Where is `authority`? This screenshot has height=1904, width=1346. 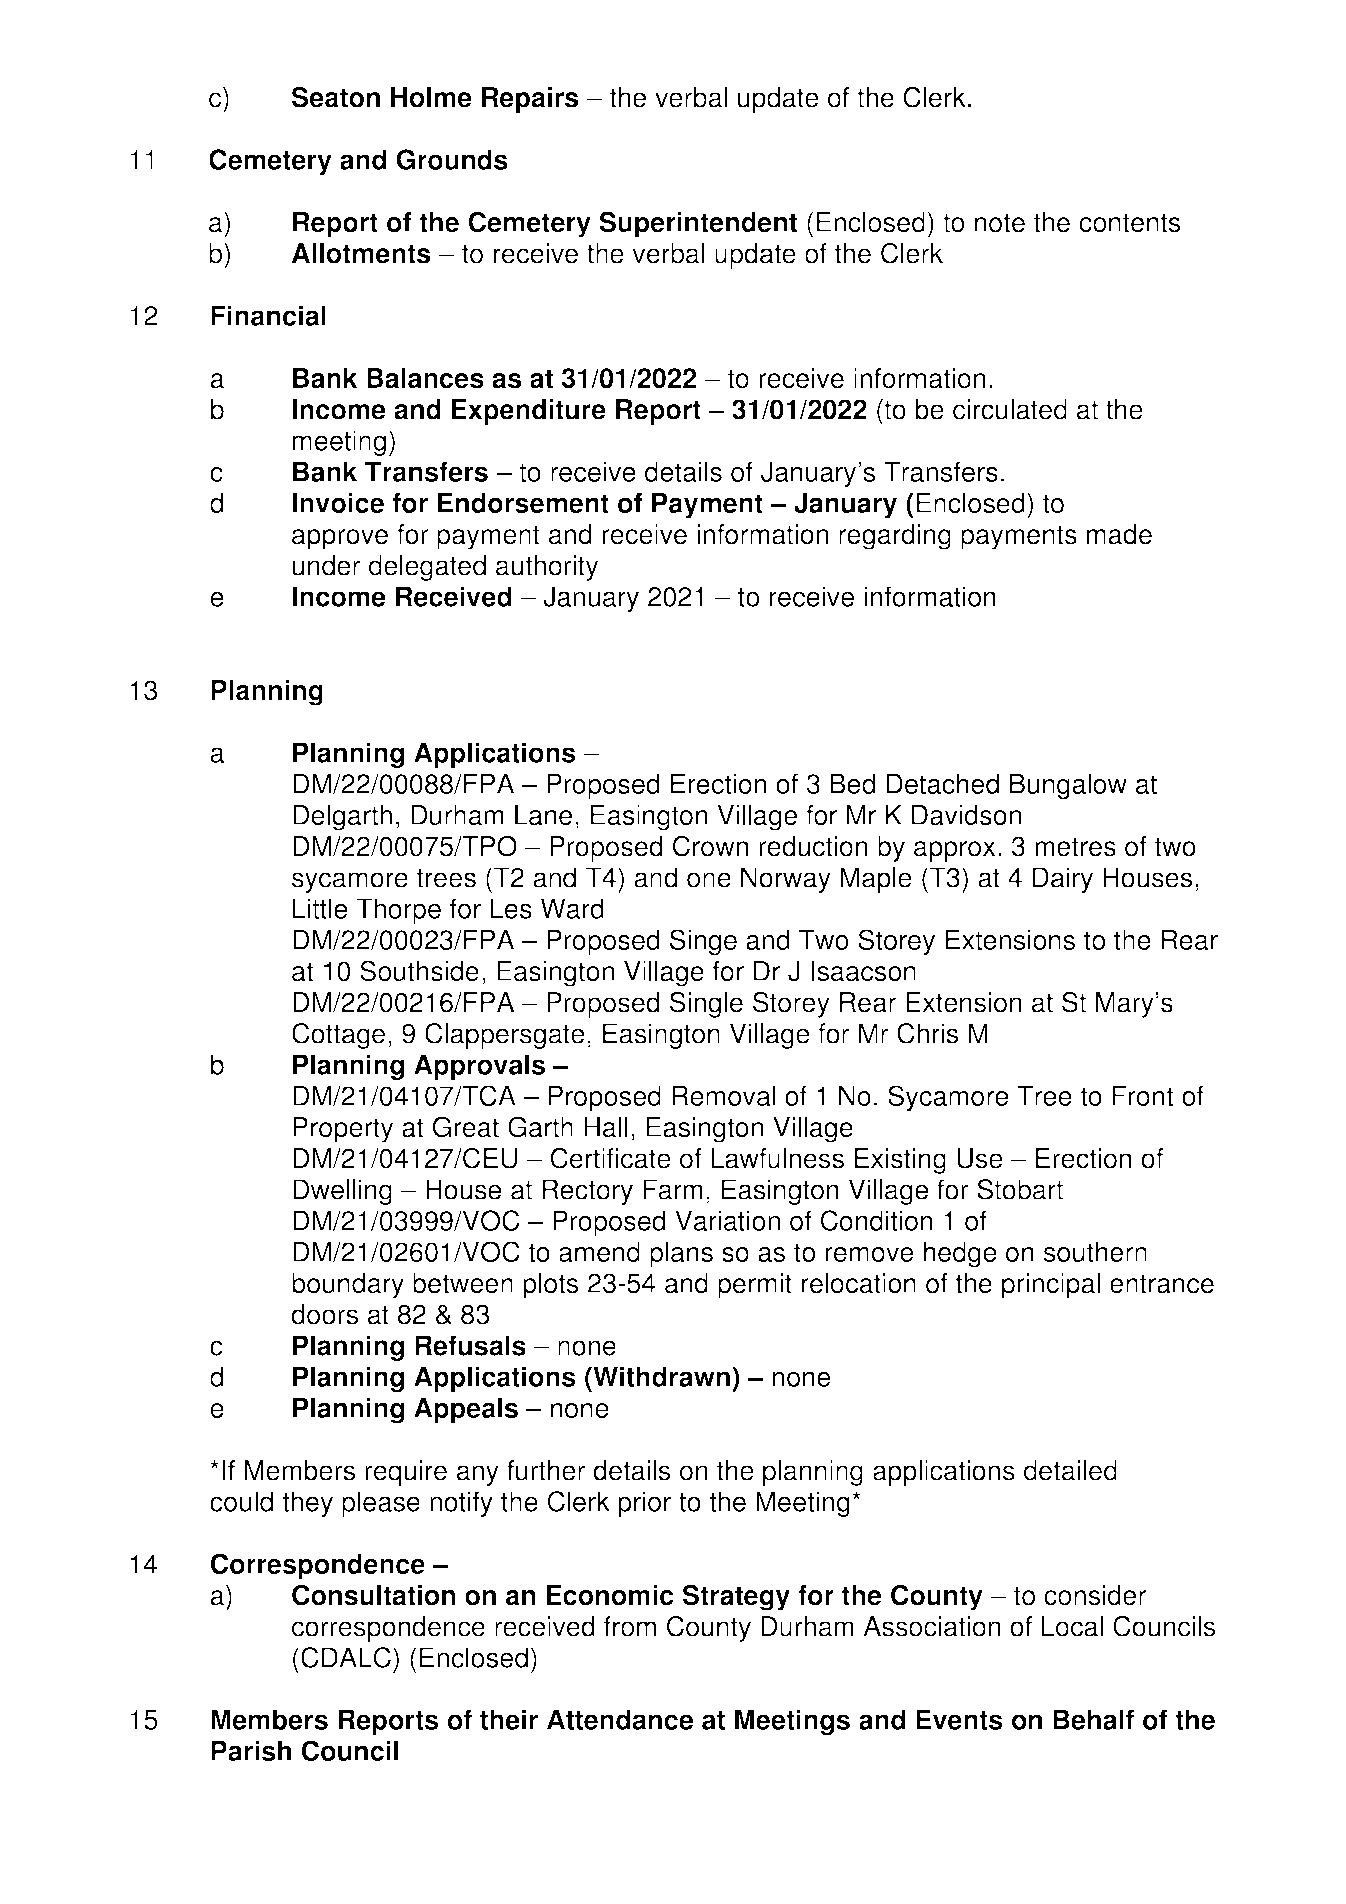
authority is located at coordinates (547, 568).
